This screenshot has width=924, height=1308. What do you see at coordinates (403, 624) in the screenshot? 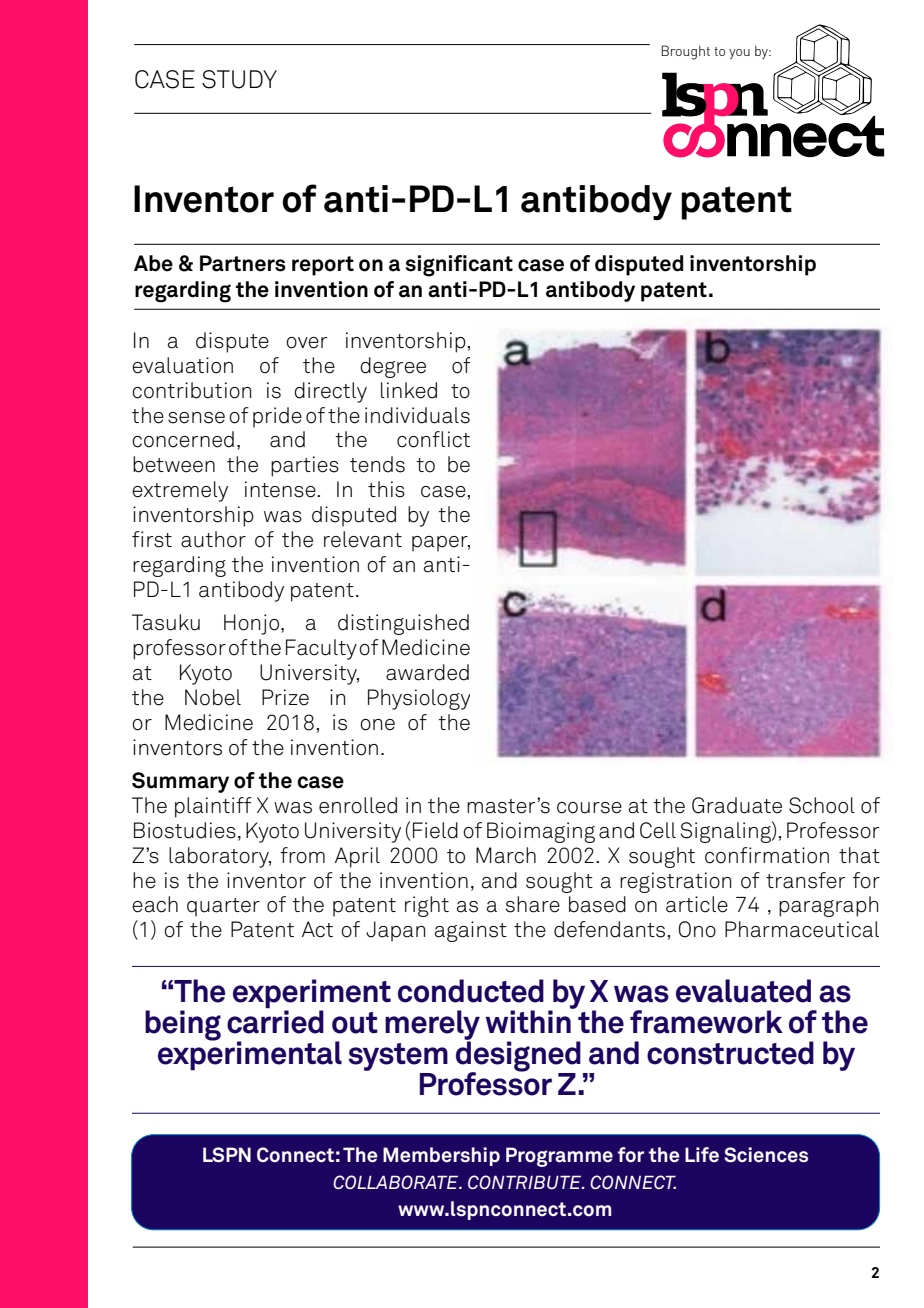
I see `distinguished` at bounding box center [403, 624].
